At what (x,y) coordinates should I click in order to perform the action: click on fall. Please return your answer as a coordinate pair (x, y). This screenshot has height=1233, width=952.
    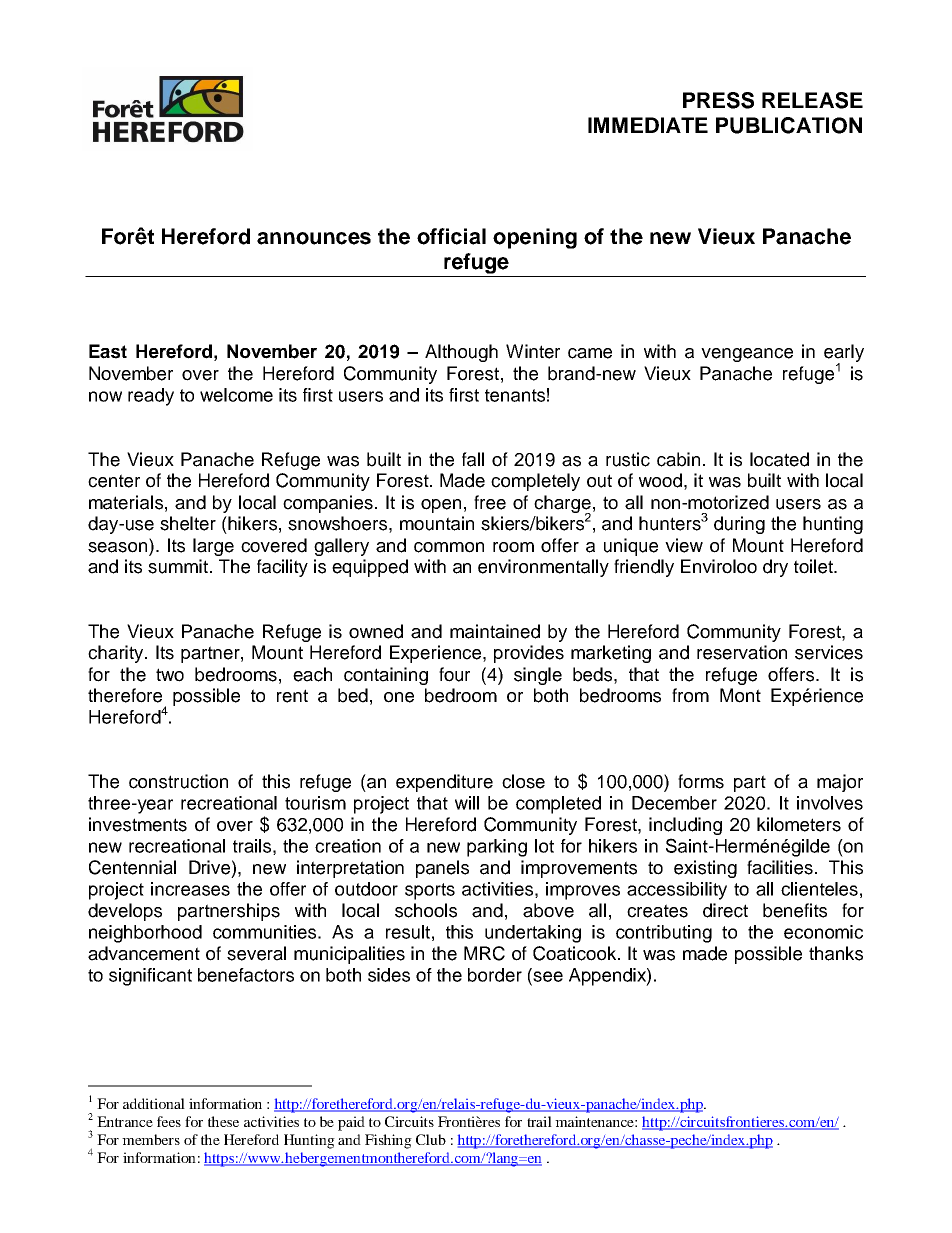
    Looking at the image, I should click on (473, 459).
